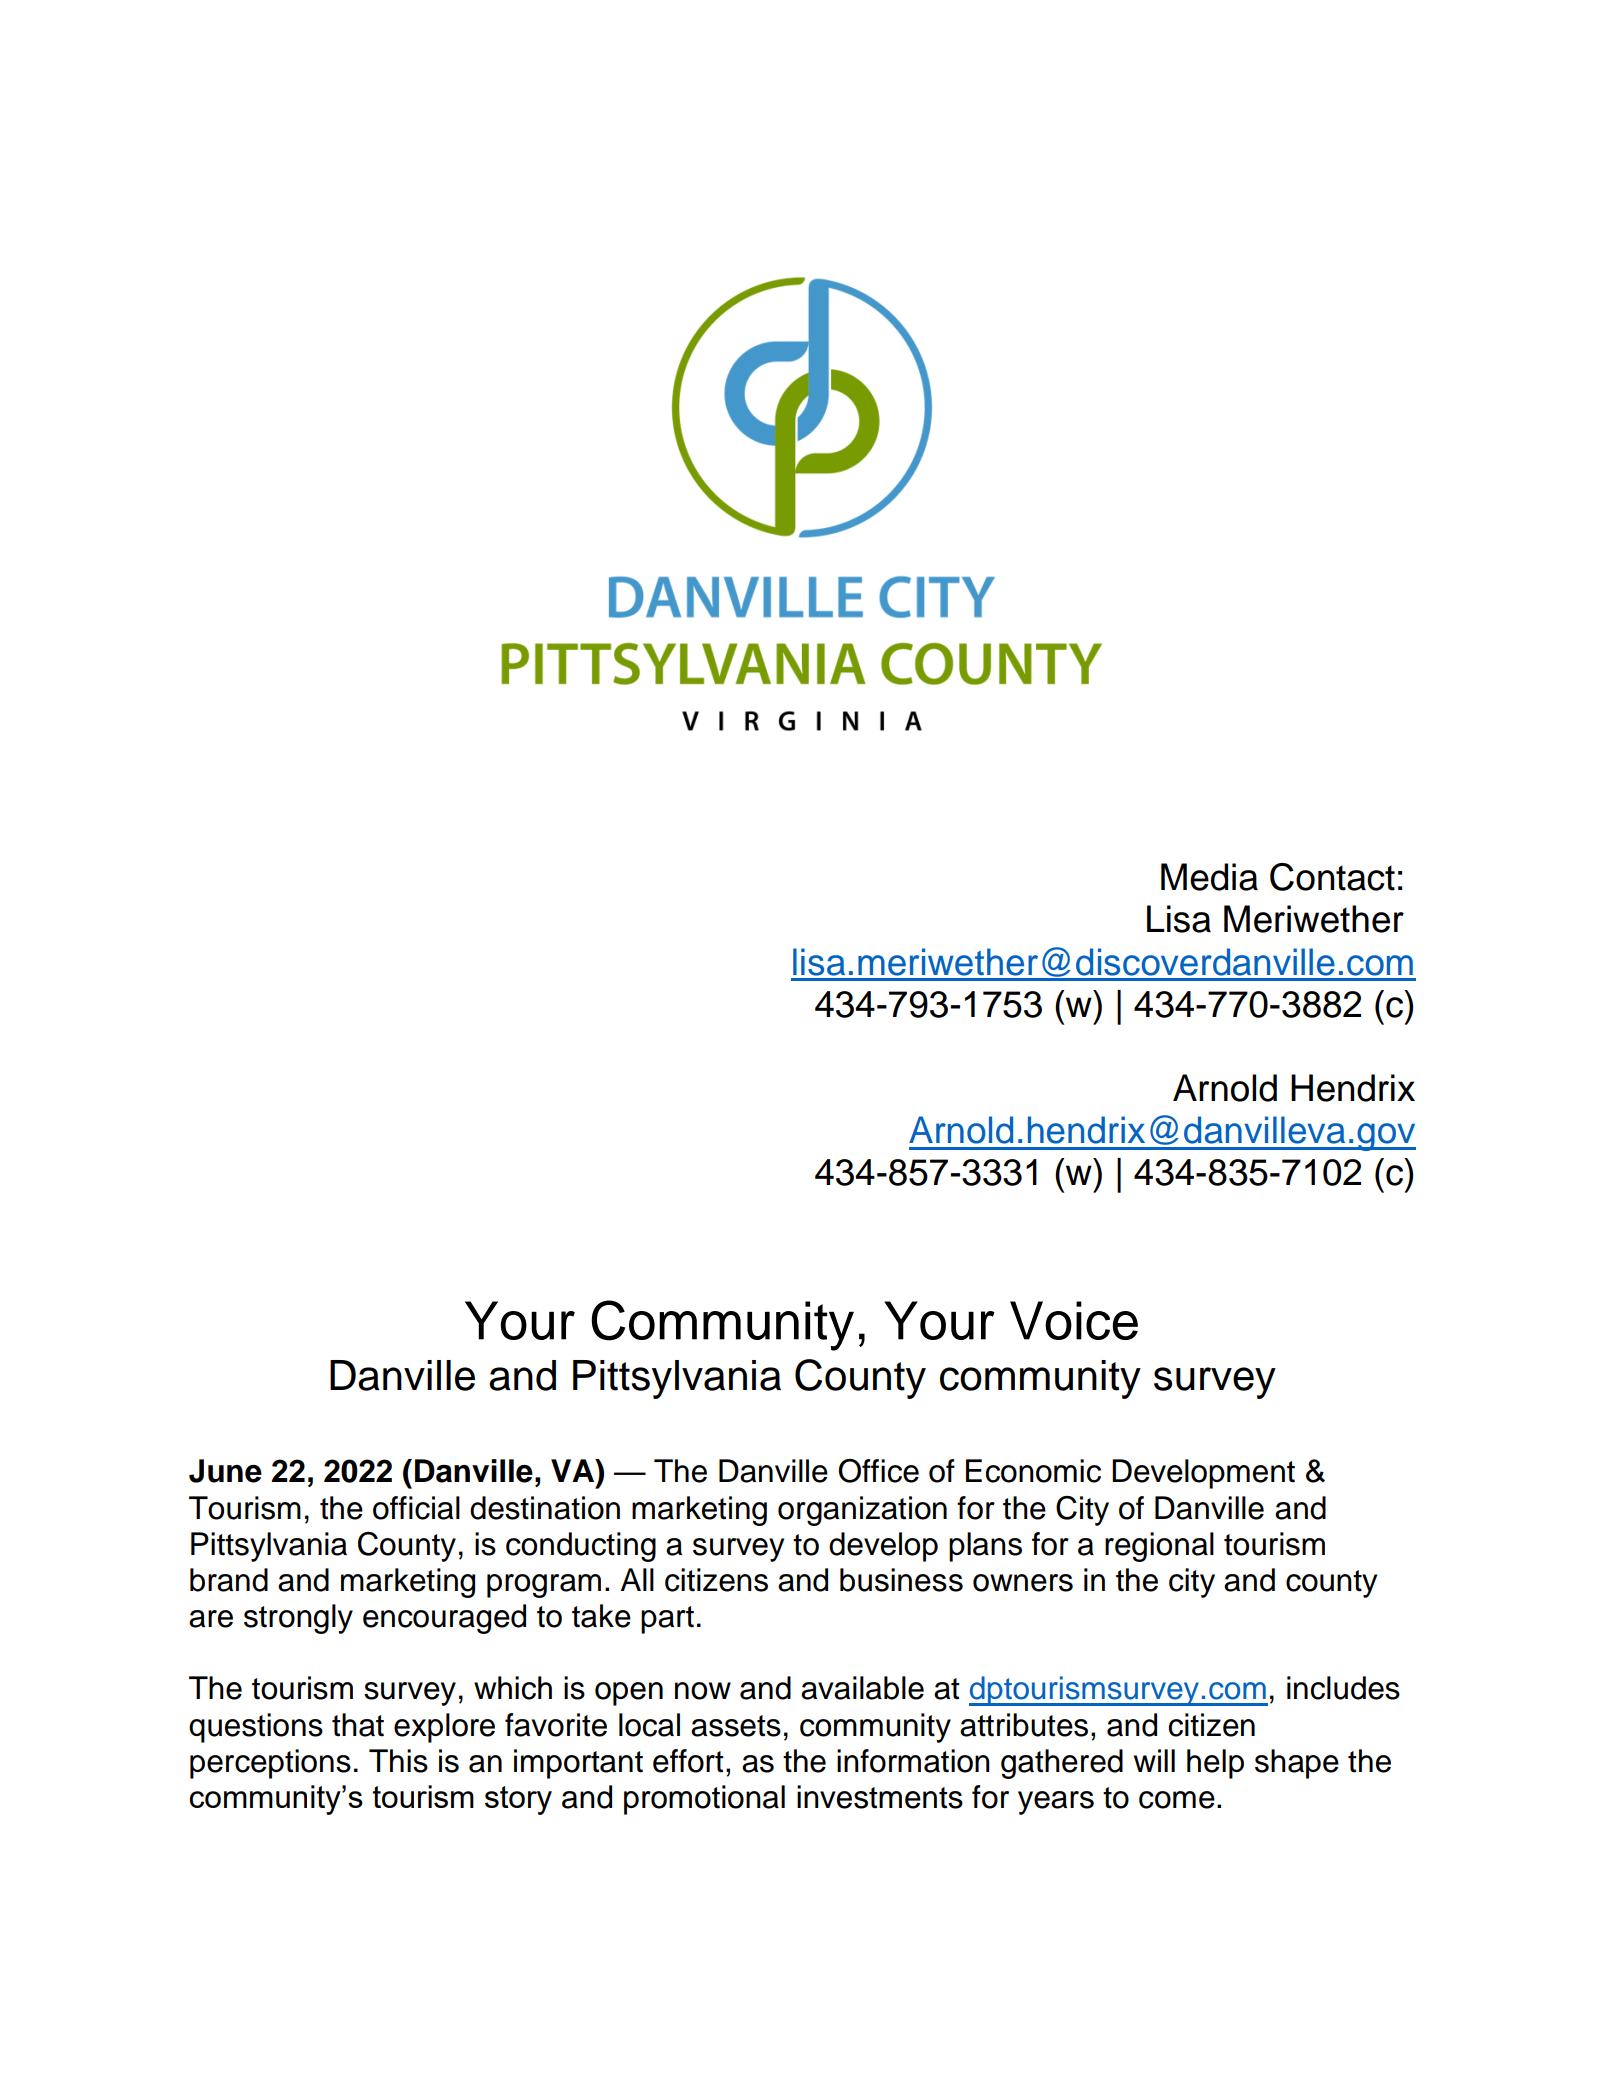 Image resolution: width=1604 pixels, height=2076 pixels. What do you see at coordinates (1209, 877) in the screenshot?
I see `Media` at bounding box center [1209, 877].
